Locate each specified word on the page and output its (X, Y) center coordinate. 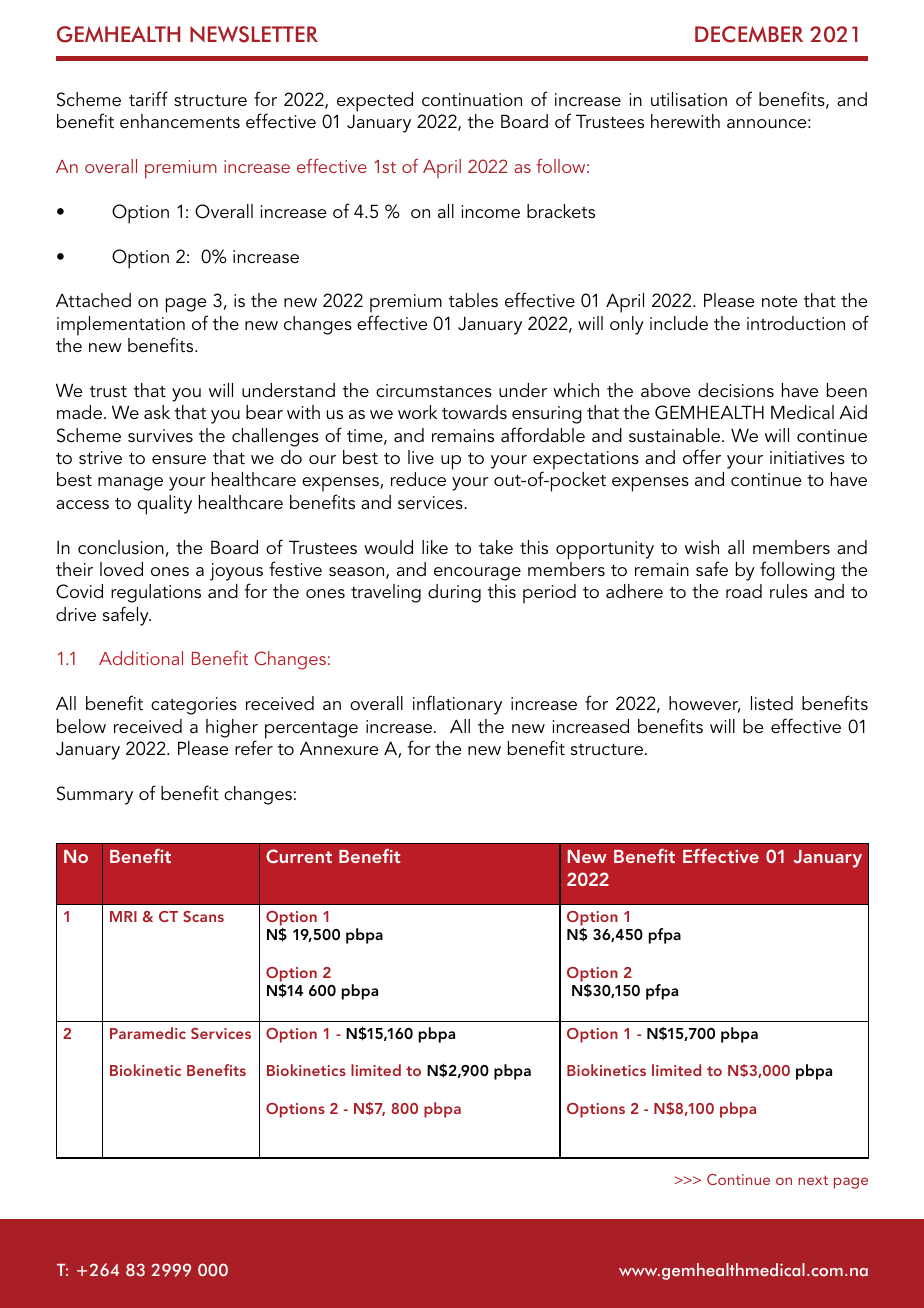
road (744, 591)
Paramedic (148, 1033)
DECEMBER (749, 34)
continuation (472, 100)
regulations (156, 593)
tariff (148, 98)
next (813, 1180)
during (454, 593)
